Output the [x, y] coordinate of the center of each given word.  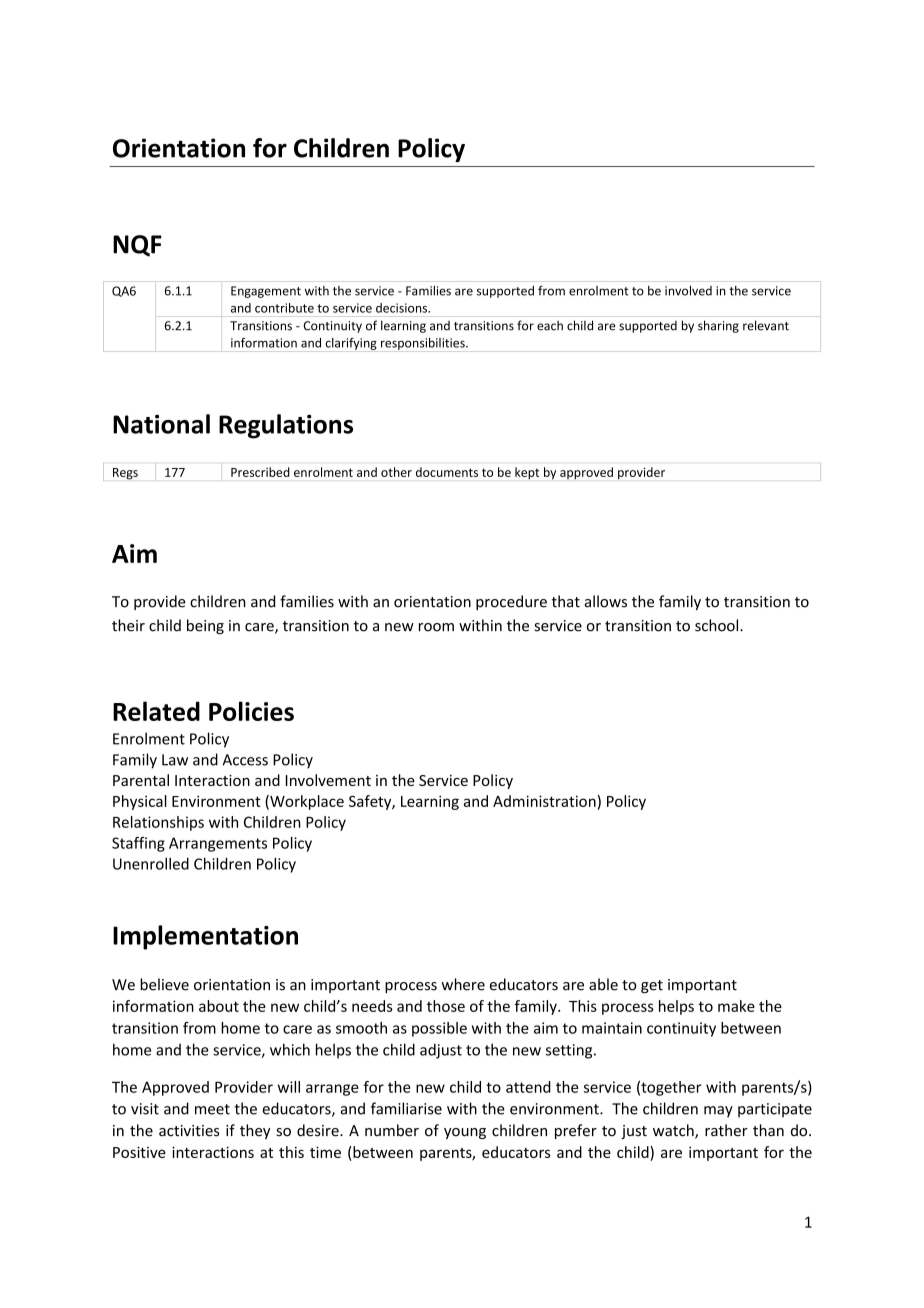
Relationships [158, 823]
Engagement [266, 292]
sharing [718, 326]
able [603, 984]
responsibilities [424, 344]
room [436, 627]
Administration [545, 801]
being [205, 626]
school [718, 625]
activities [189, 1131]
